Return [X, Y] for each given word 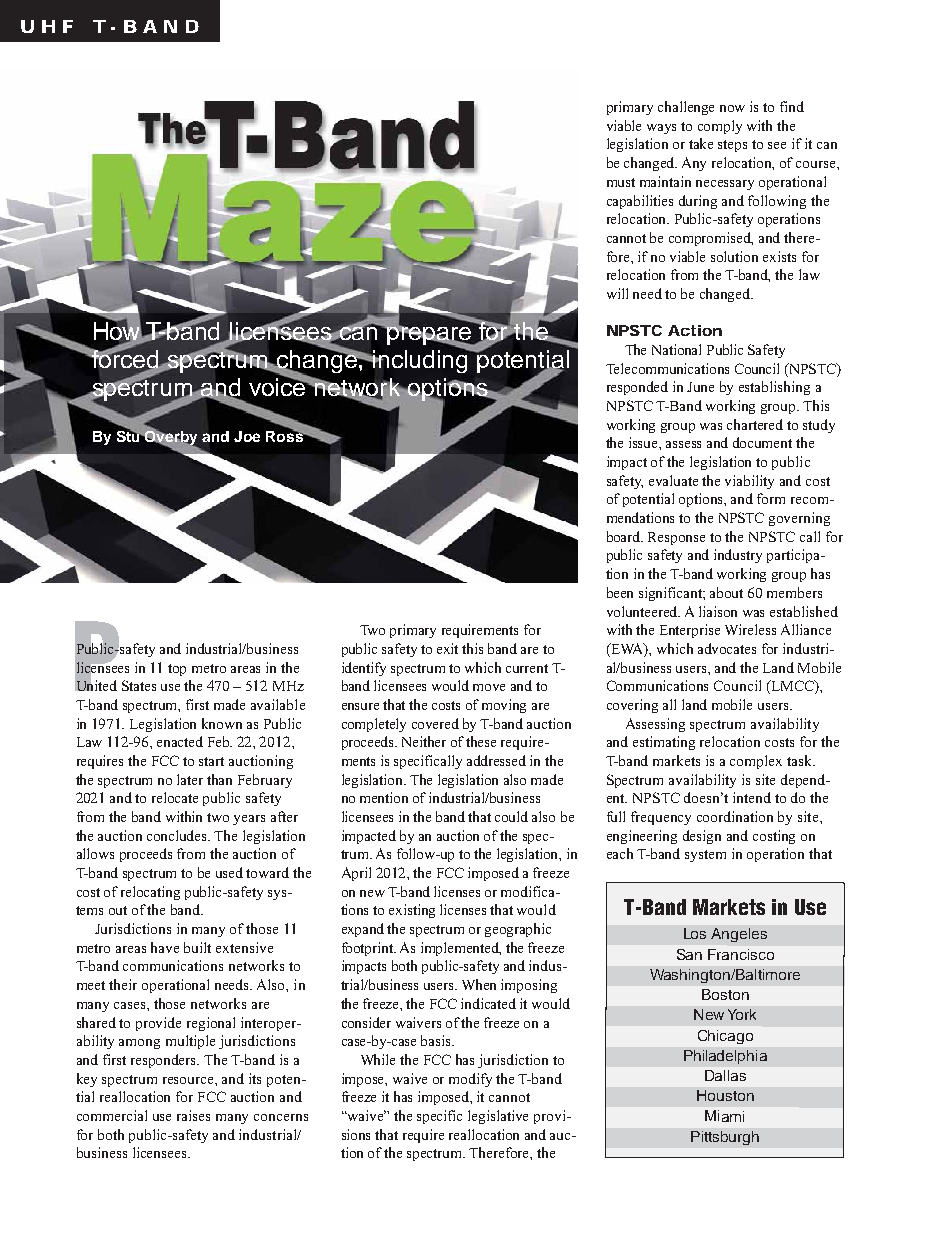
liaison [718, 611]
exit [447, 648]
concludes [178, 835]
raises [193, 1115]
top [177, 670]
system [705, 856]
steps [732, 146]
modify [470, 1080]
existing [412, 911]
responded [637, 388]
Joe [247, 436]
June [700, 387]
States [139, 685]
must [621, 182]
